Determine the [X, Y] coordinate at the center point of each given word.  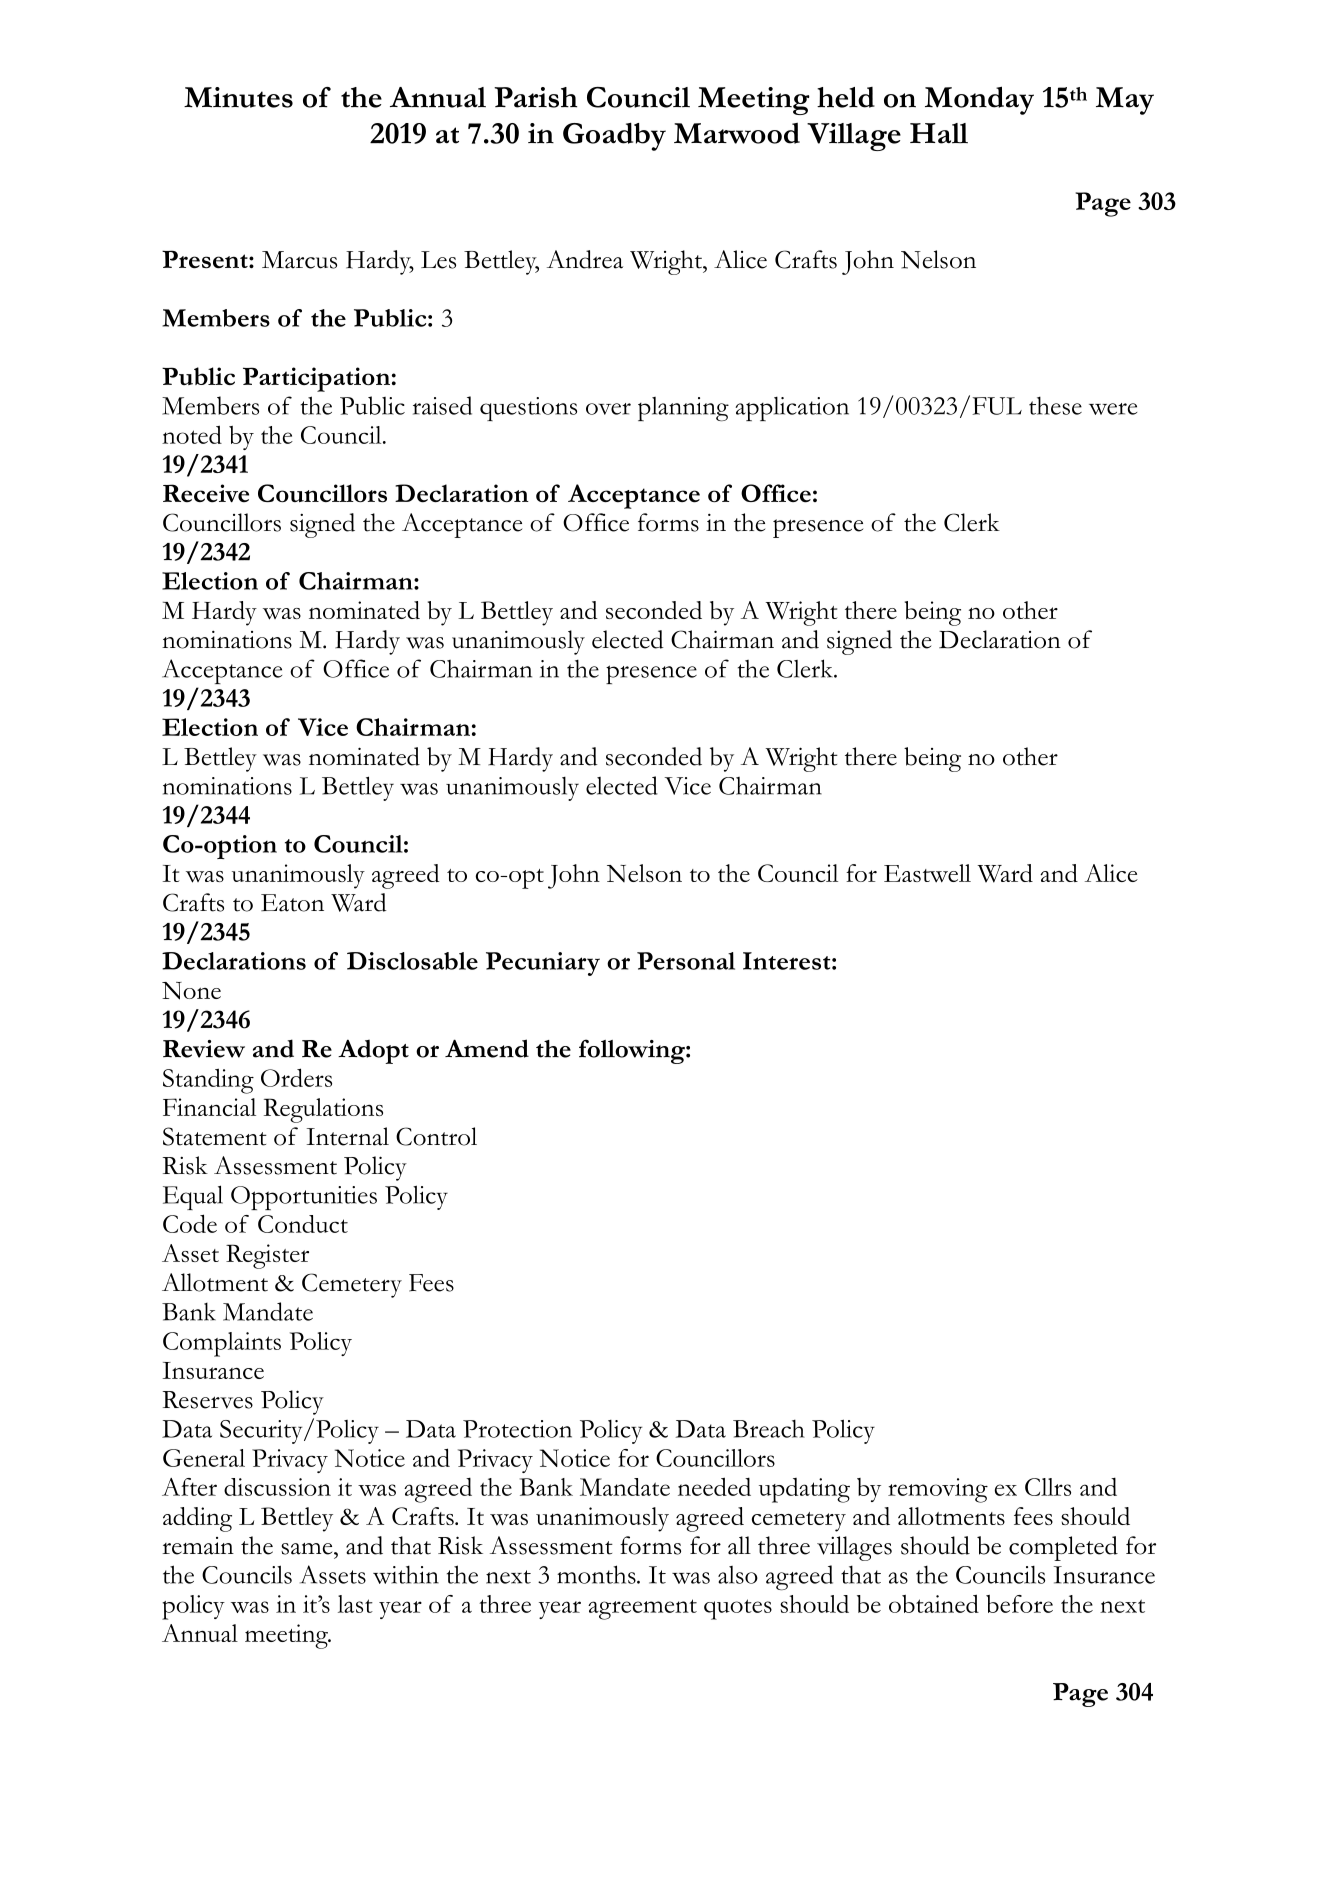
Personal [686, 961]
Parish [535, 97]
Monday [979, 100]
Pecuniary [543, 964]
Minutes [238, 97]
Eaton [292, 903]
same [308, 1549]
